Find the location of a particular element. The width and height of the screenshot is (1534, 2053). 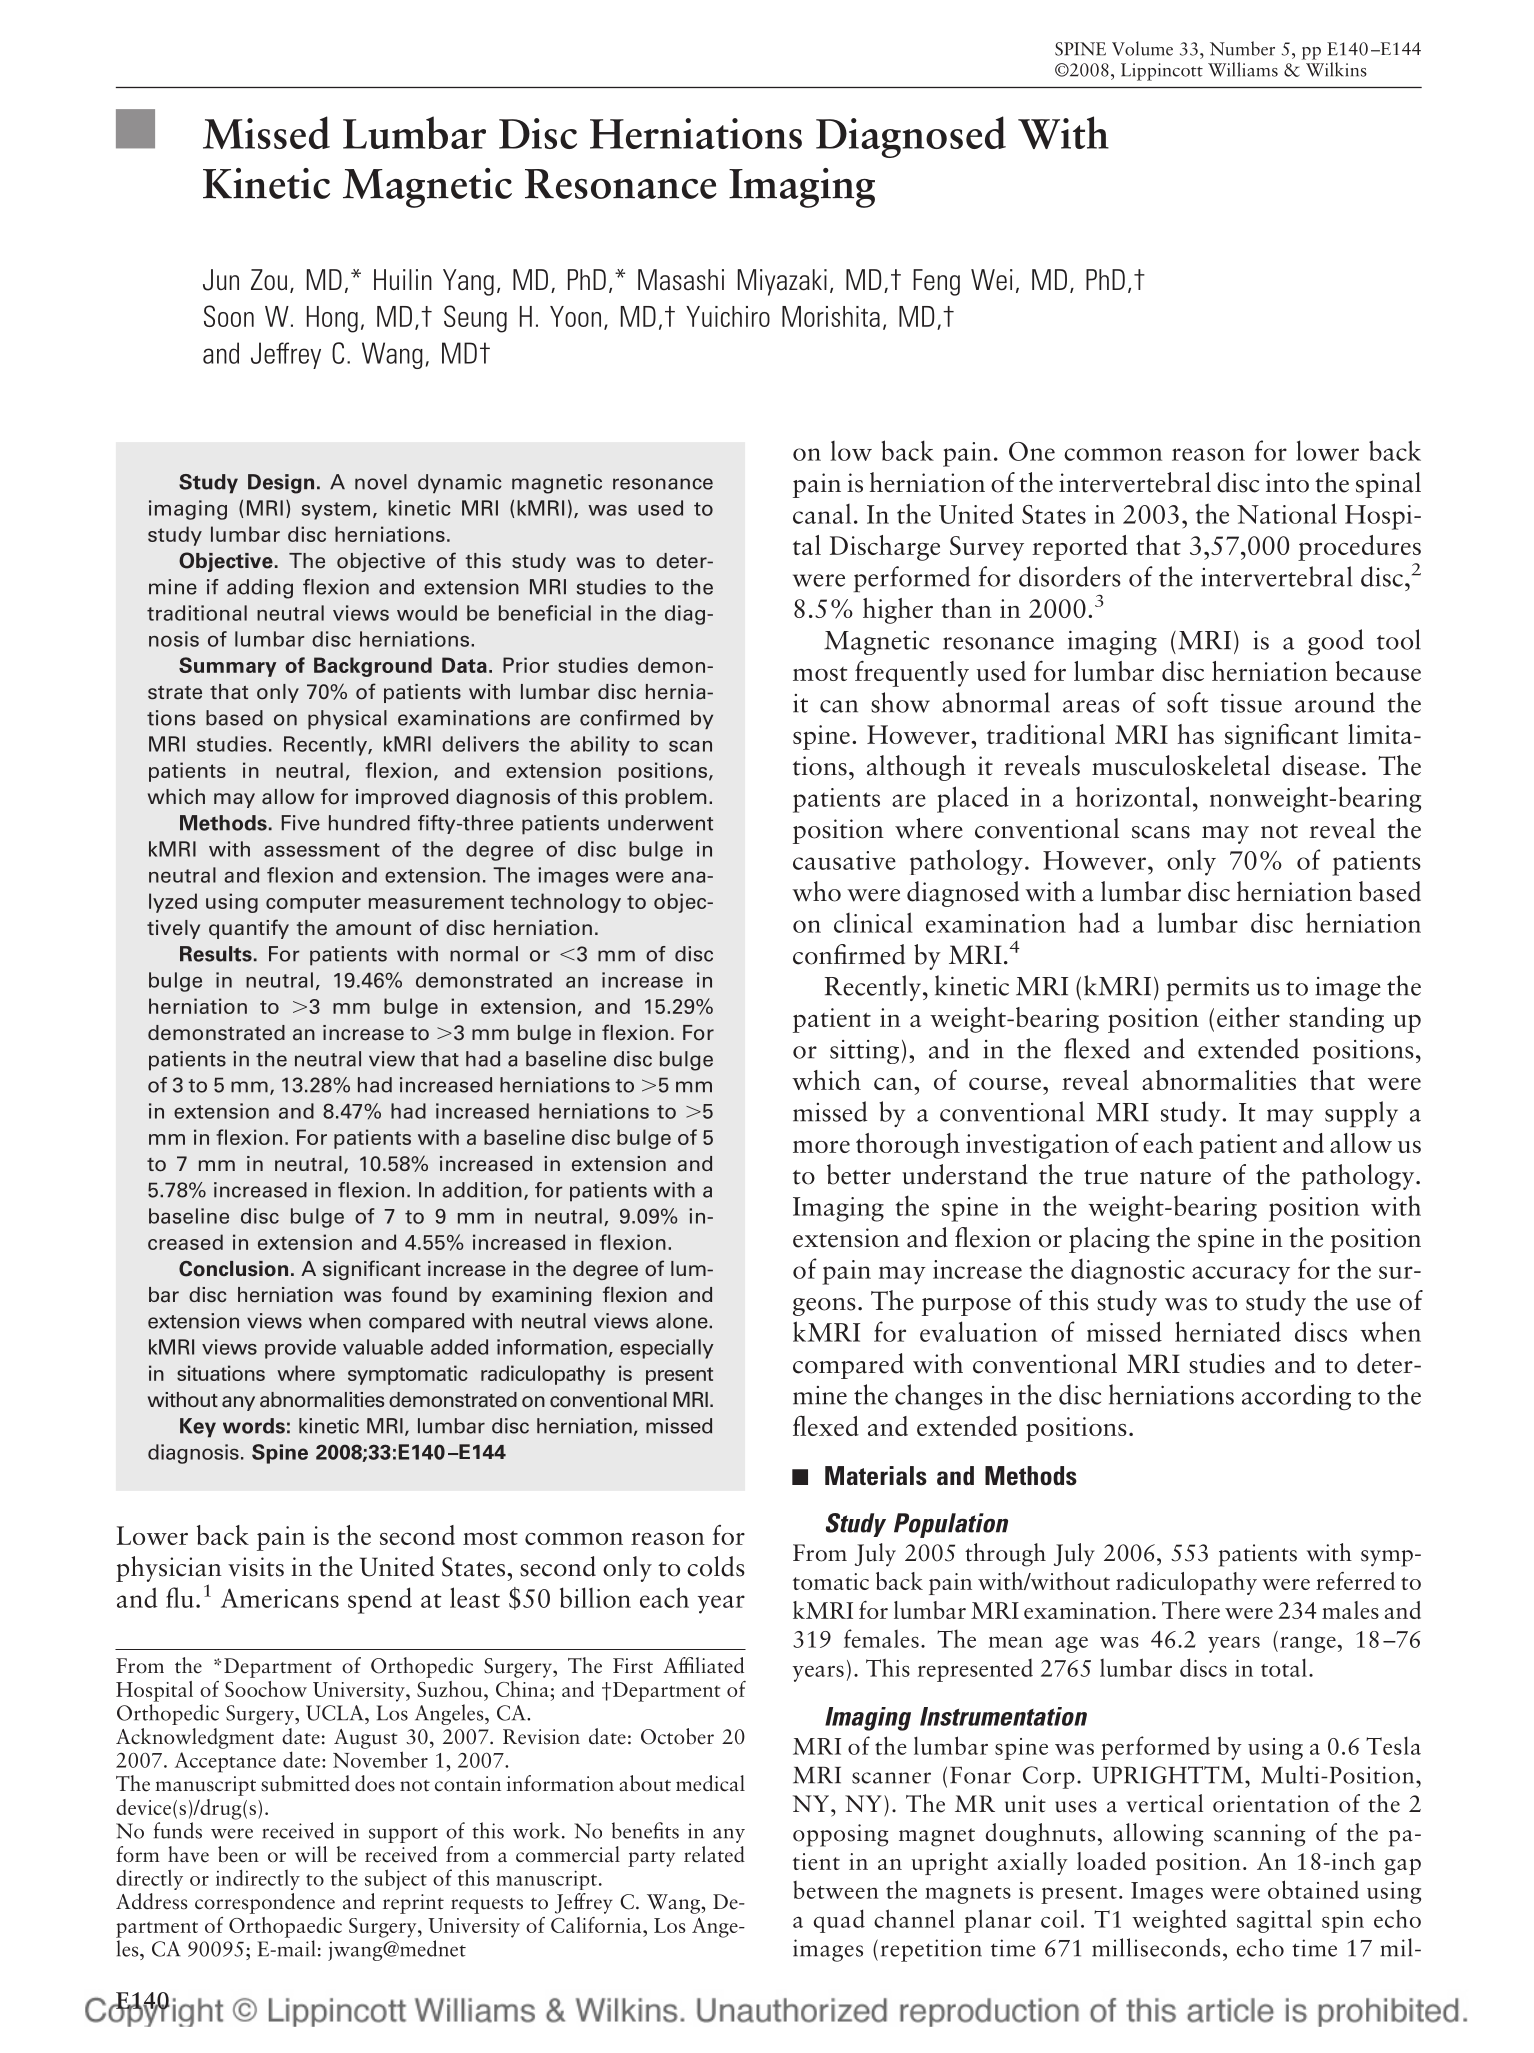

Zou is located at coordinates (269, 280).
